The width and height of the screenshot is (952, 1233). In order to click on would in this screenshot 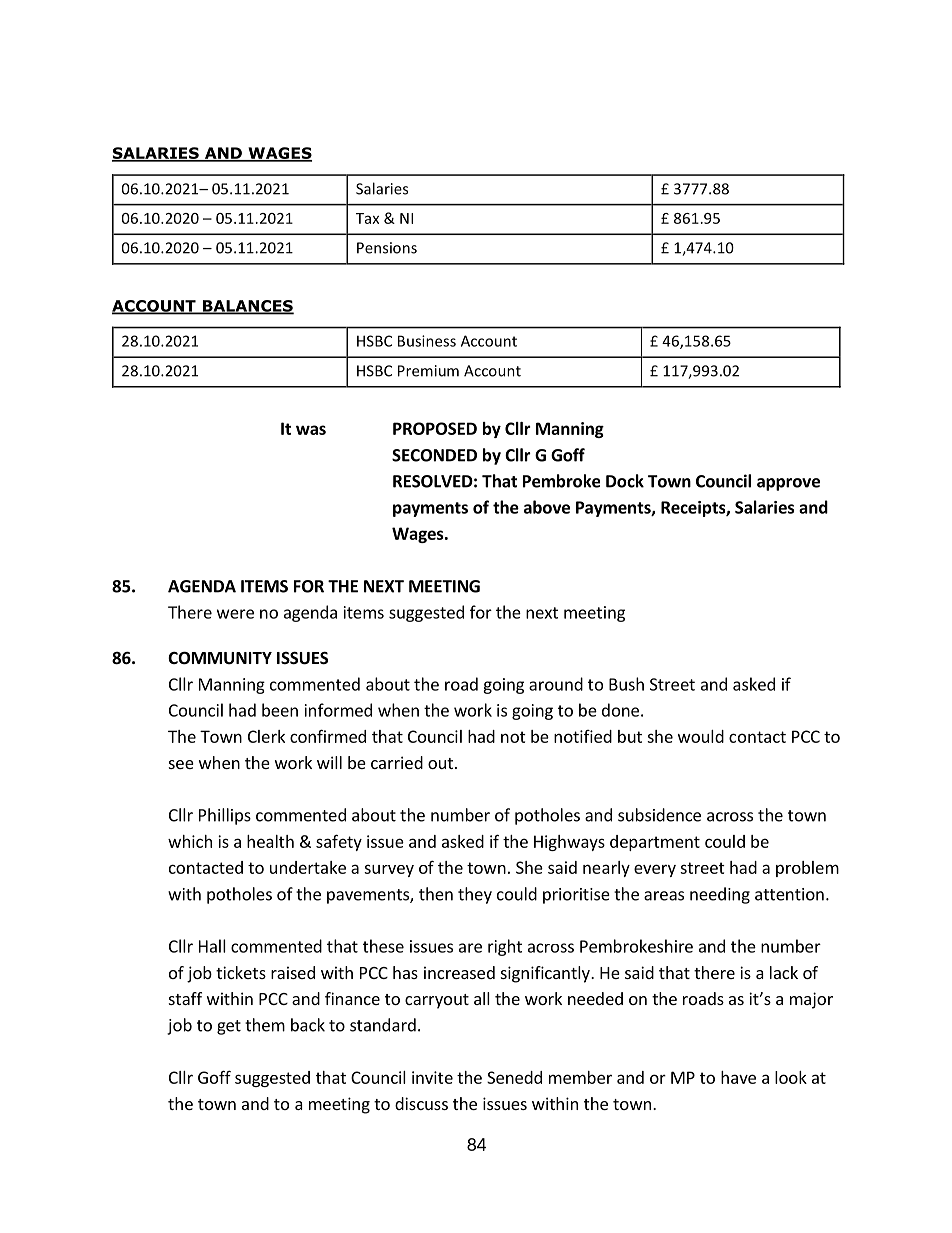, I will do `click(701, 736)`.
